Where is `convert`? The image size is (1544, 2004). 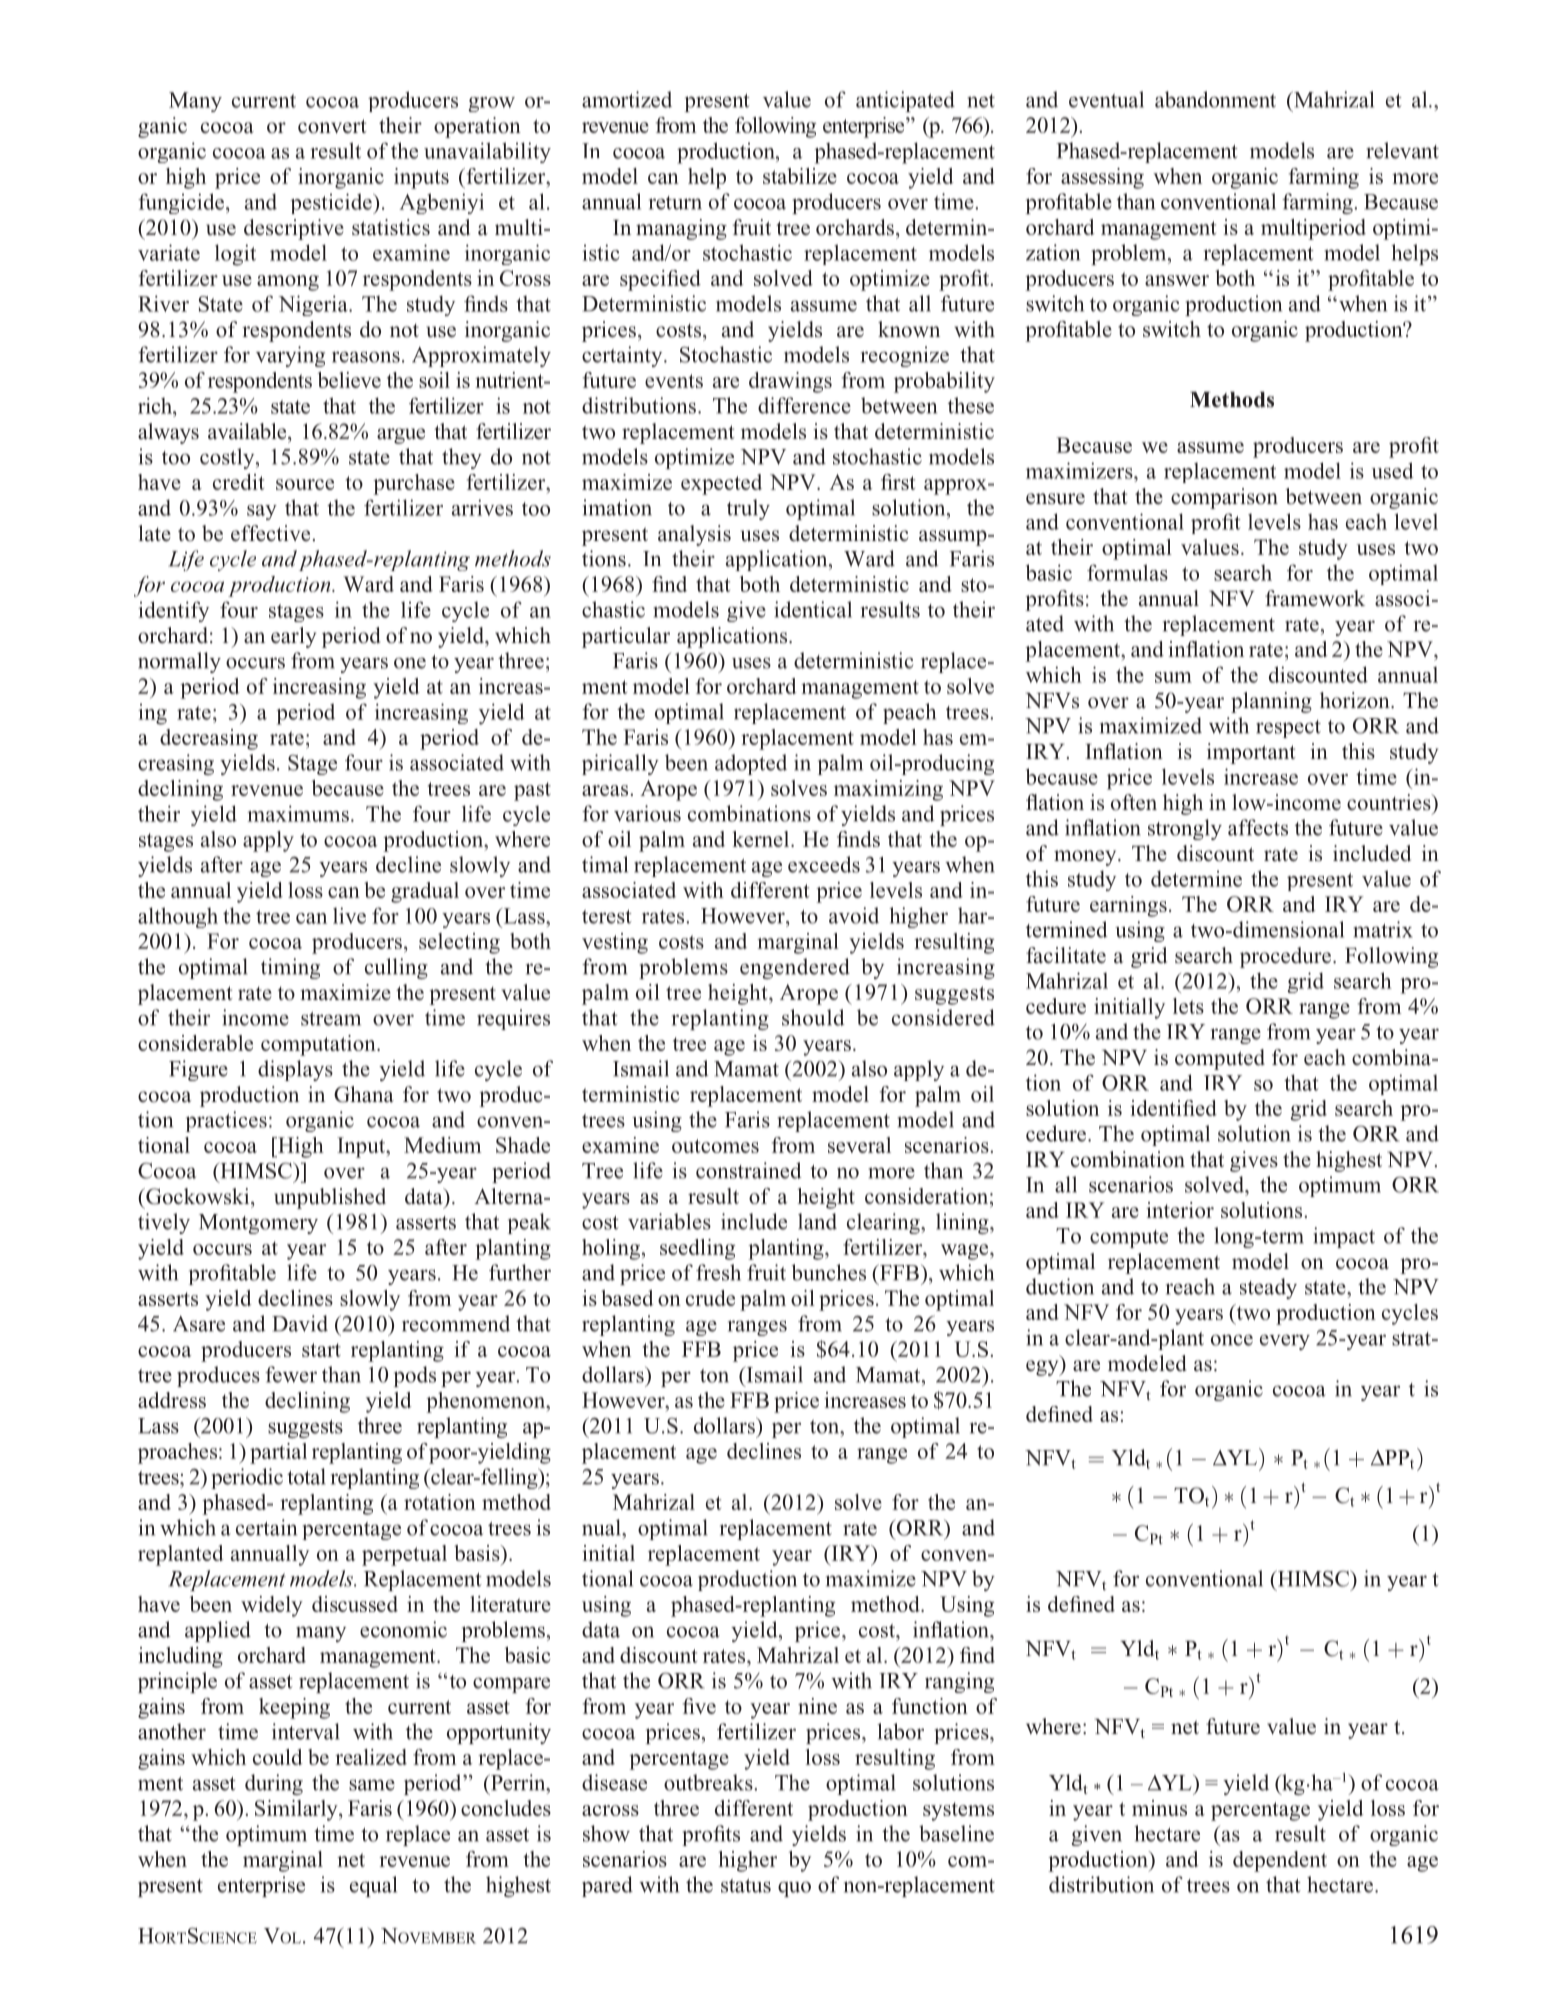
convert is located at coordinates (332, 126).
